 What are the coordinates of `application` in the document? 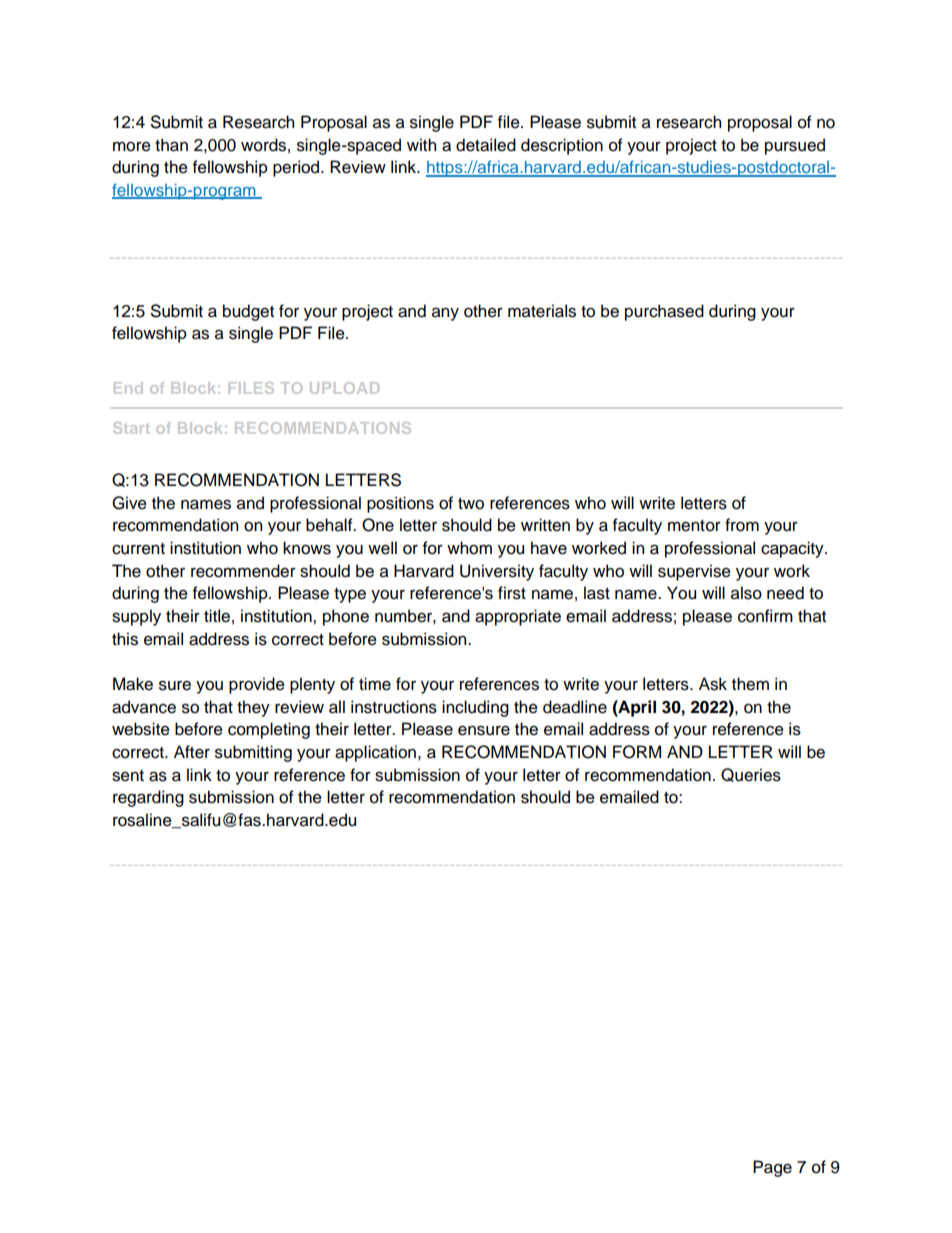 It's located at (375, 753).
